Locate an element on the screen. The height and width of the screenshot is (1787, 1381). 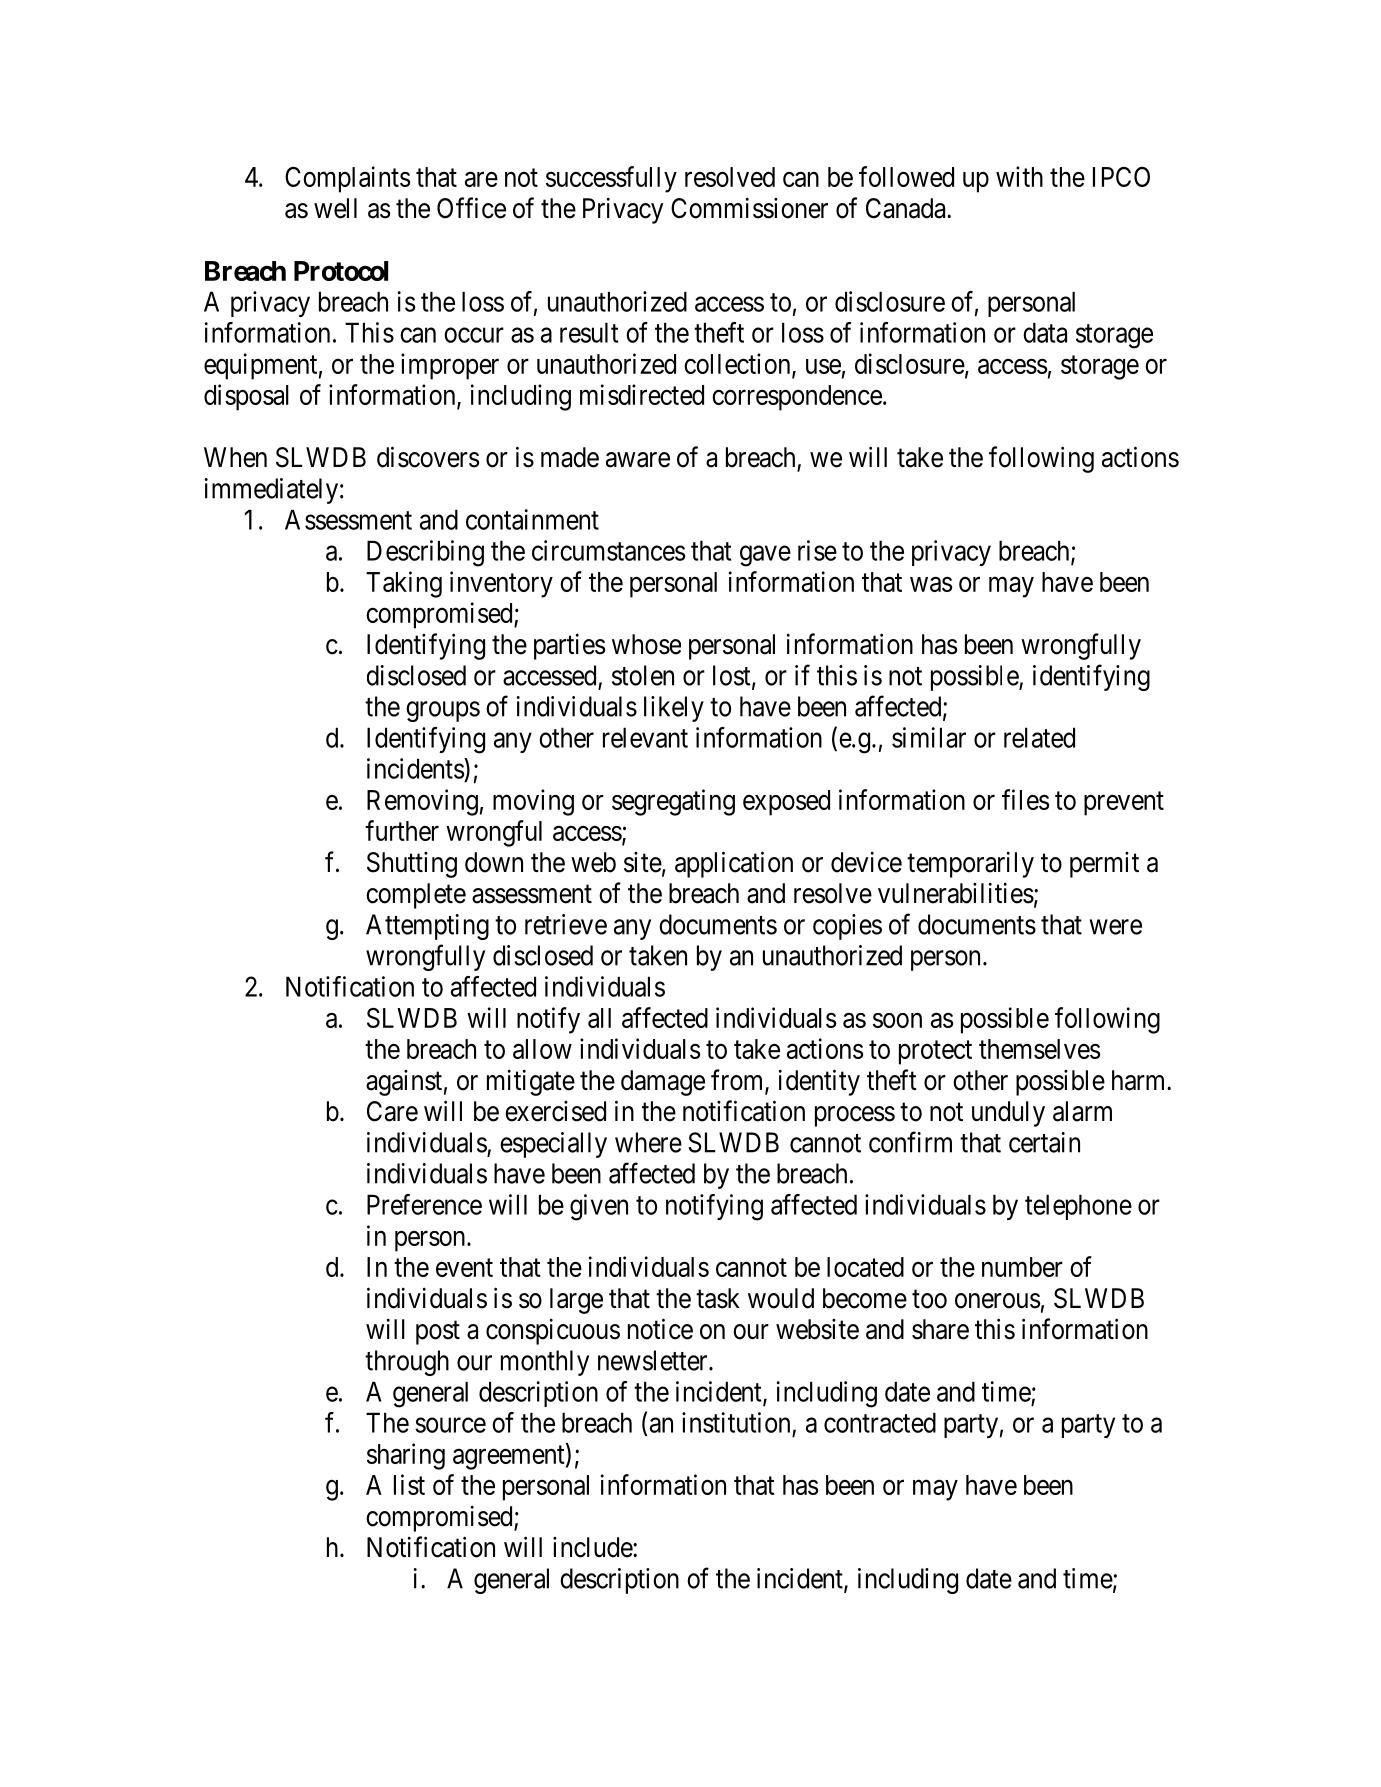
well is located at coordinates (335, 208).
